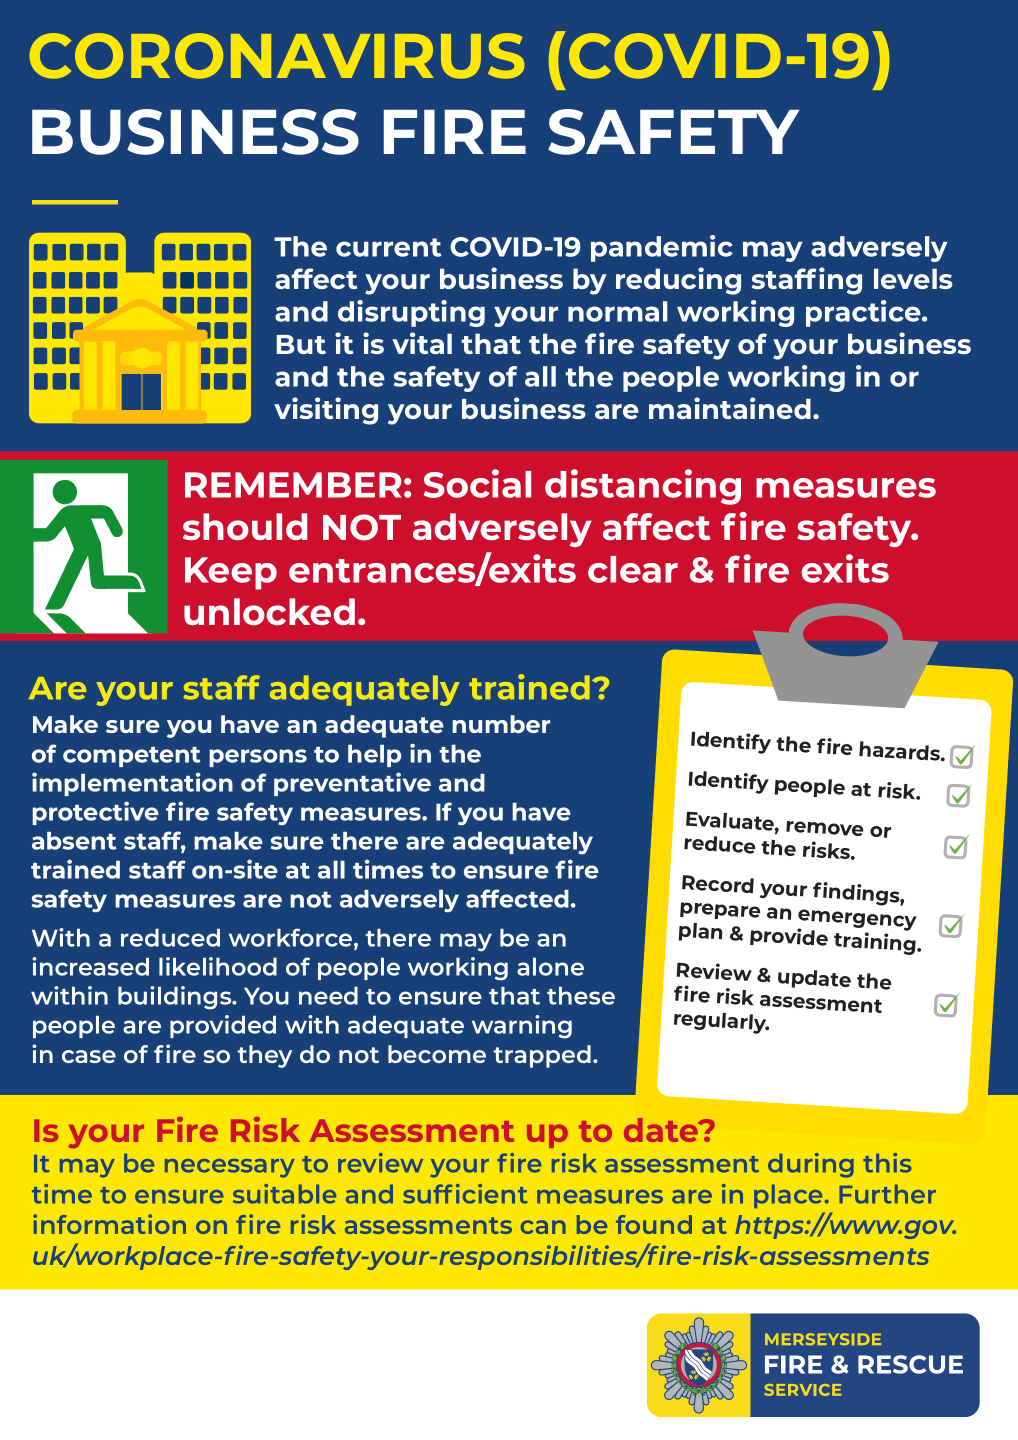  I want to click on should, so click(245, 526).
